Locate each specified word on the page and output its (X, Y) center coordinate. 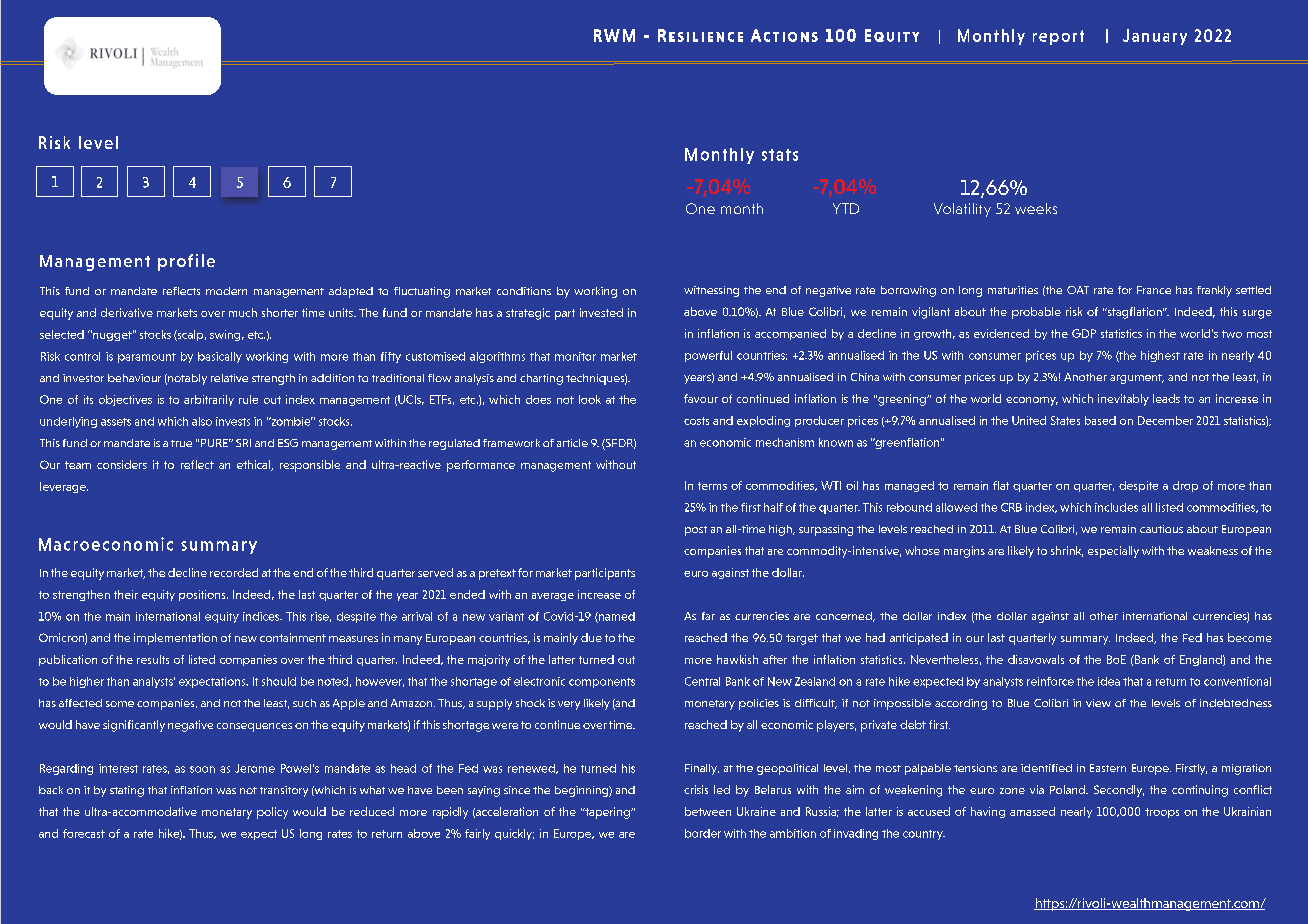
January (1155, 37)
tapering (607, 813)
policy (272, 813)
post (696, 531)
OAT (1078, 290)
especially (1113, 552)
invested (601, 312)
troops (1162, 813)
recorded (234, 572)
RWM (614, 35)
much (243, 312)
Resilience (700, 35)
